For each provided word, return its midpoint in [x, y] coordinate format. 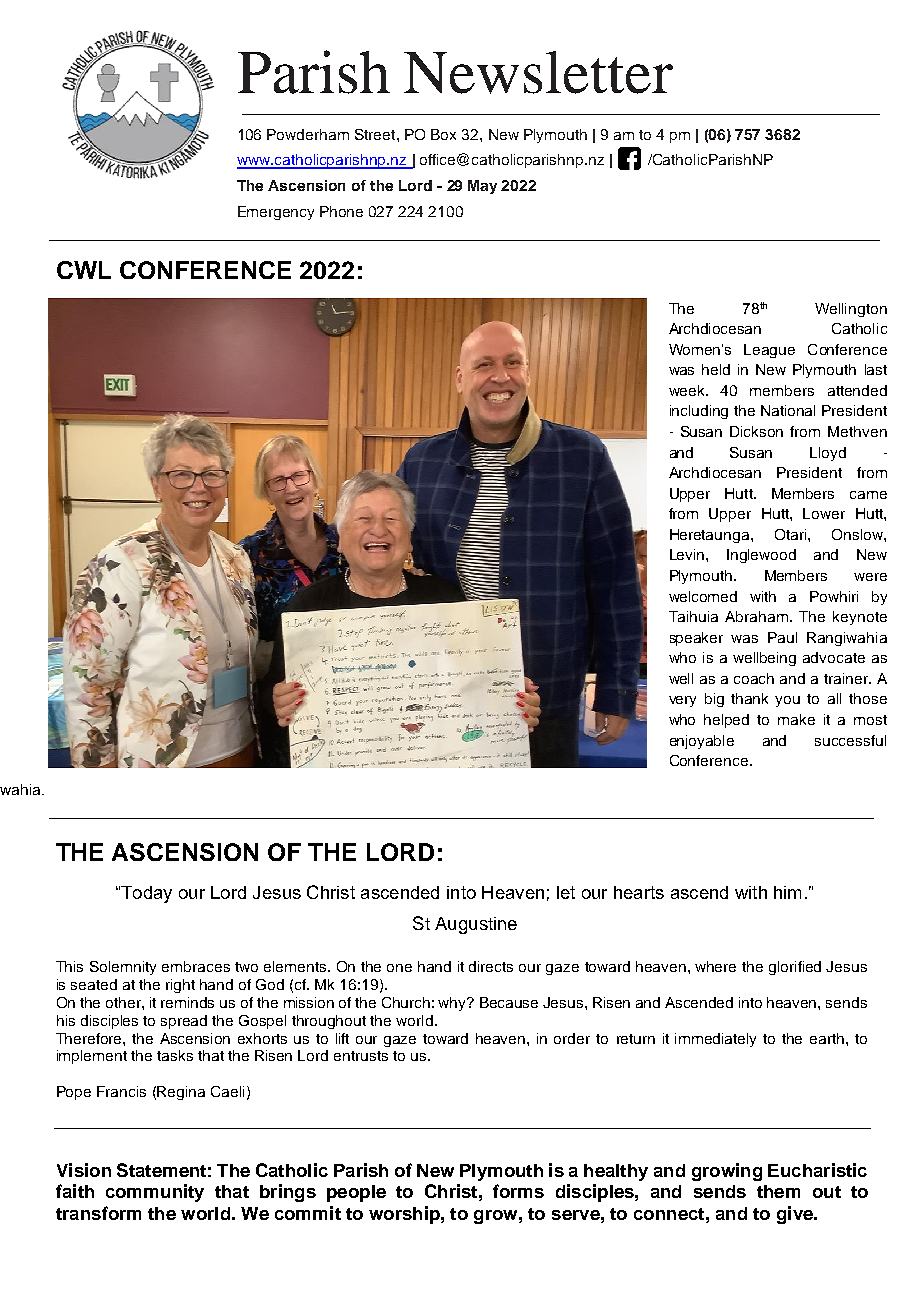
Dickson [756, 431]
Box [443, 134]
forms [518, 1191]
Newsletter [538, 72]
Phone [341, 211]
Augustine [476, 925]
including [699, 412]
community [155, 1193]
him [787, 892]
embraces [196, 966]
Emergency [276, 213]
